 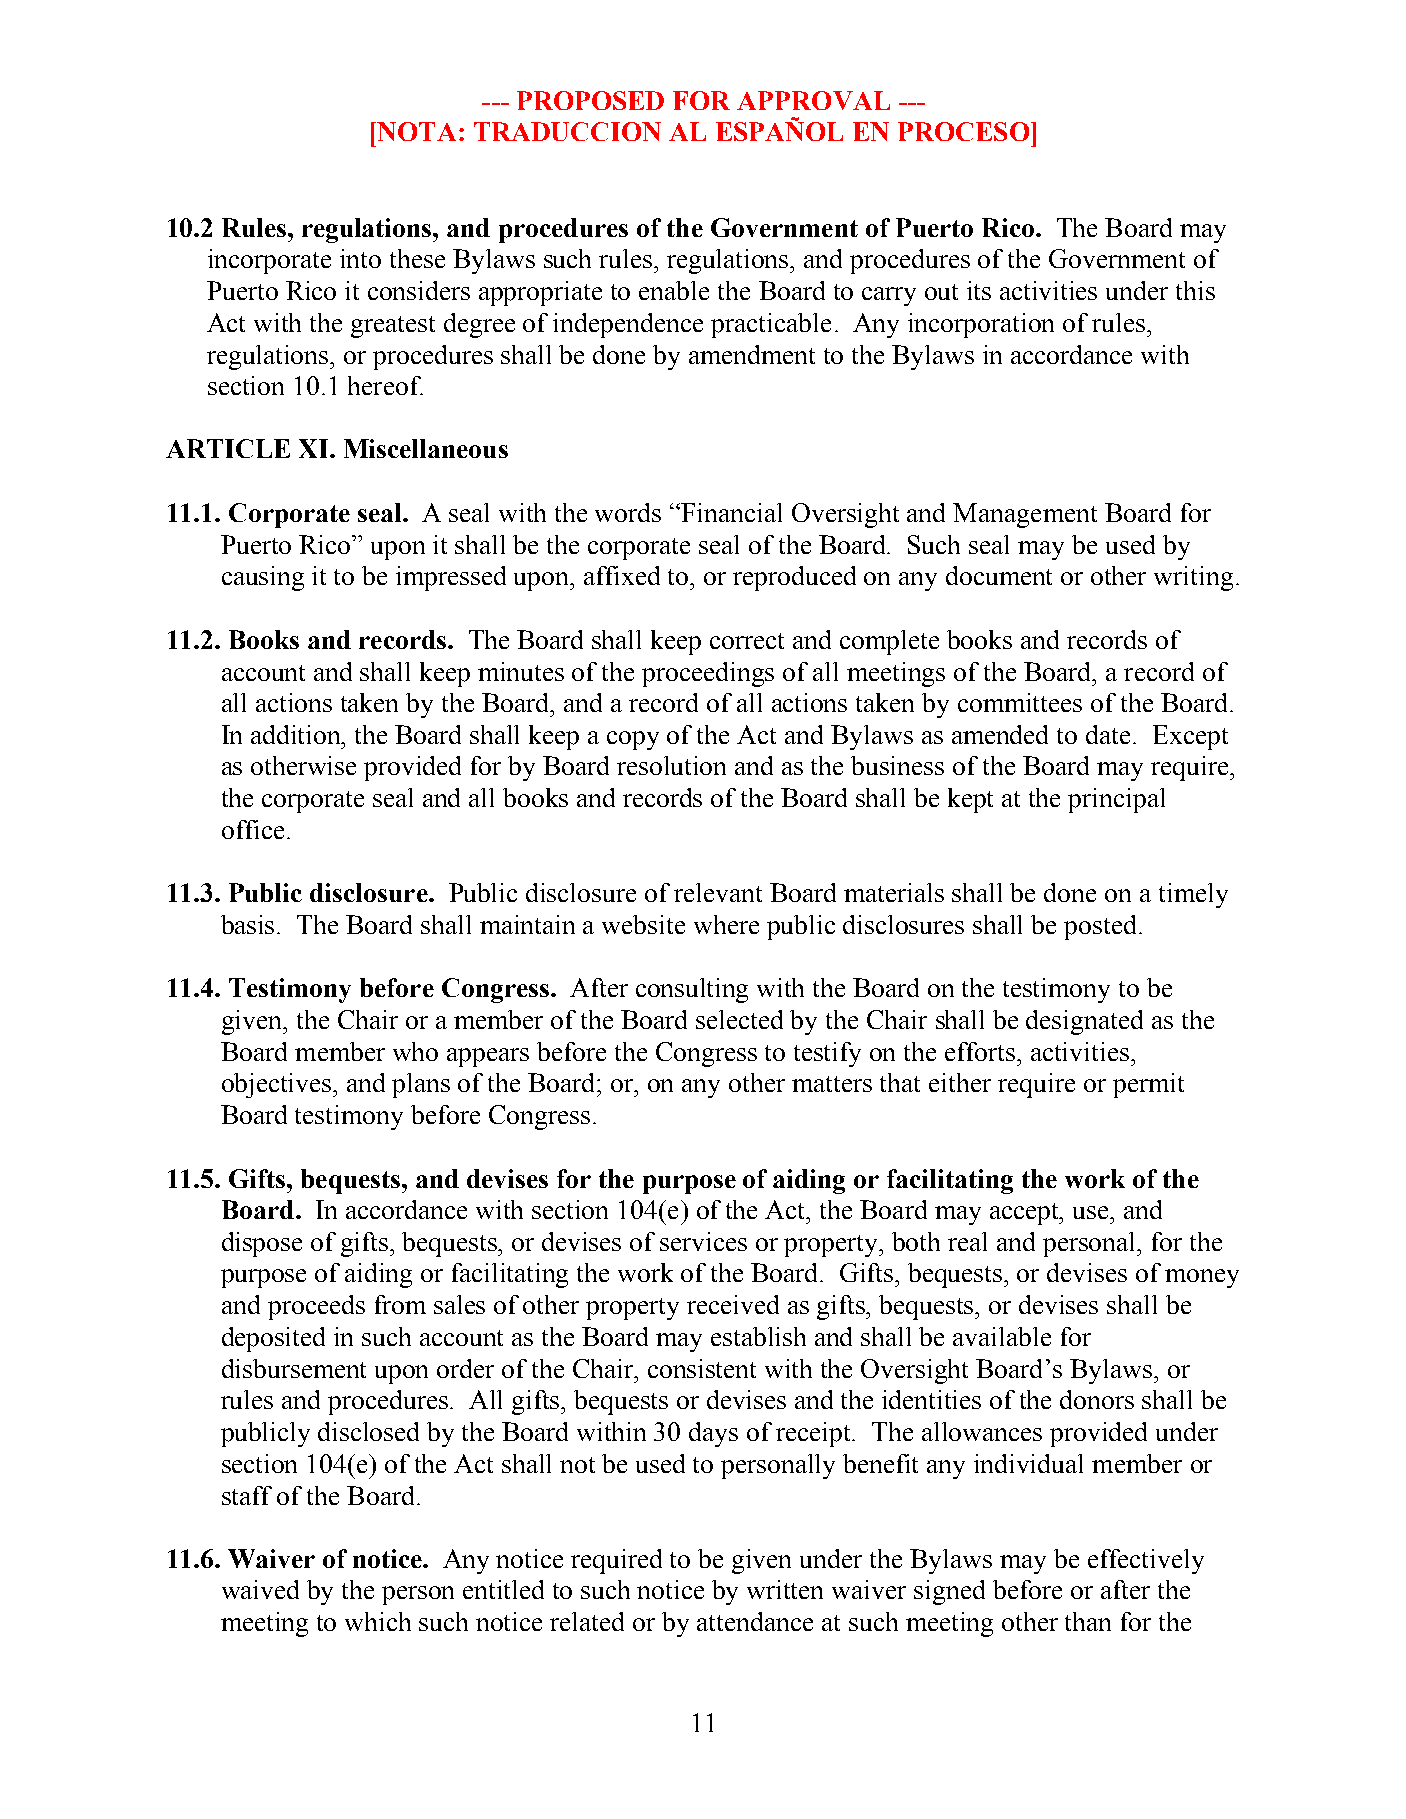 What do you see at coordinates (731, 512) in the screenshot?
I see `Financial` at bounding box center [731, 512].
